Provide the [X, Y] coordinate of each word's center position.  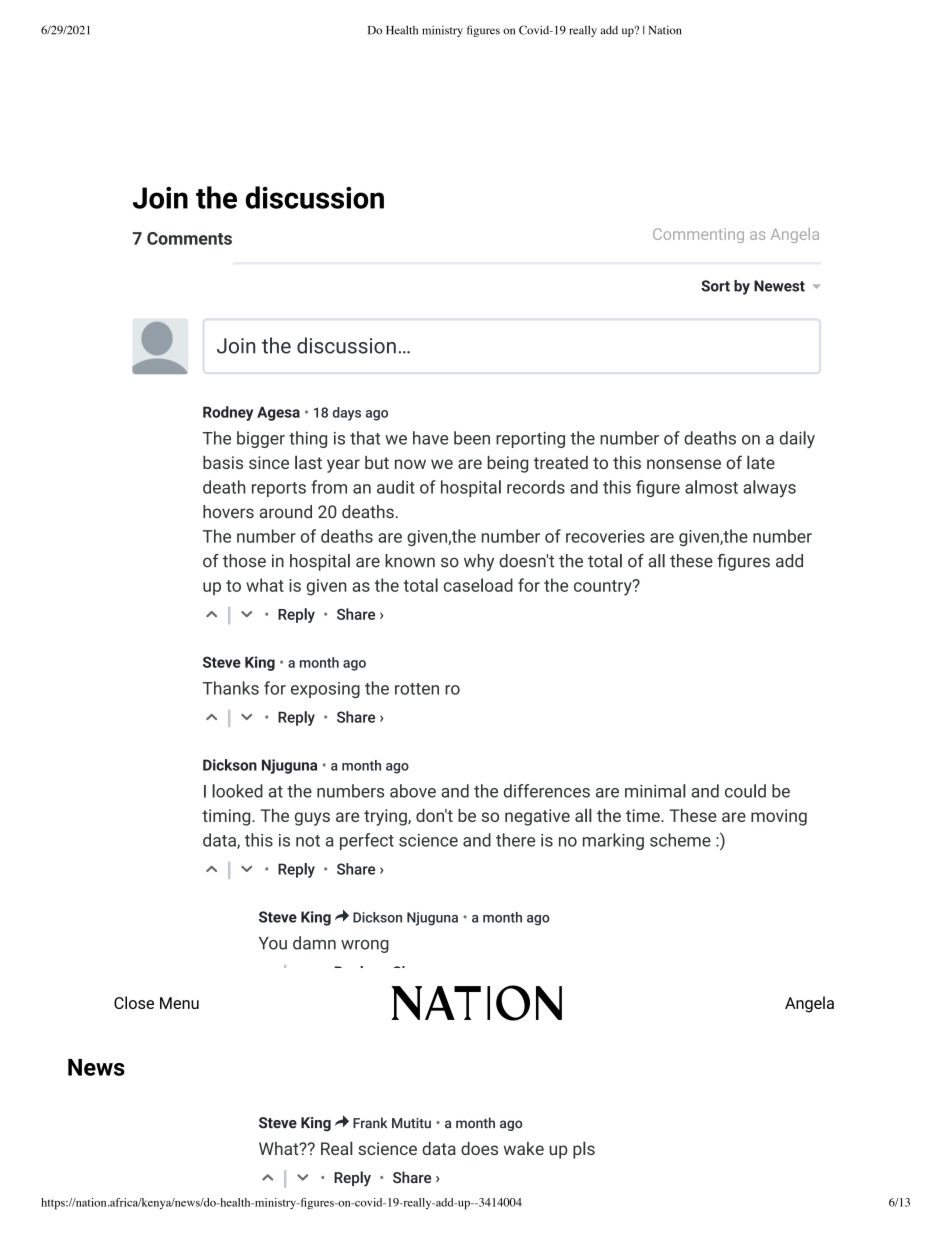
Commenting [698, 235]
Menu [179, 1003]
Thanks [231, 688]
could [745, 791]
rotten [417, 689]
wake [524, 1148]
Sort [715, 286]
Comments [189, 238]
